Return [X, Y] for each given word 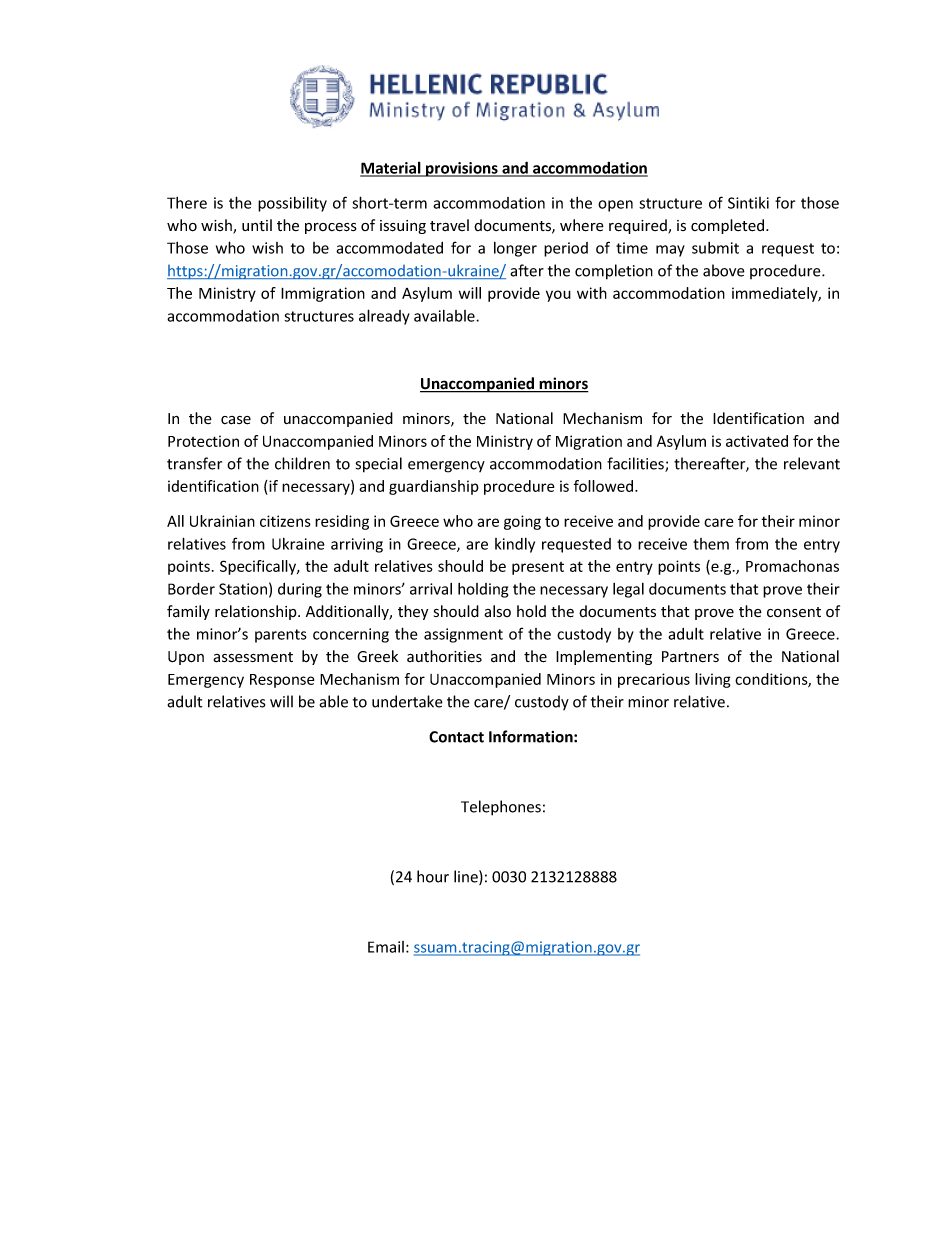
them [711, 544]
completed [729, 226]
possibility [292, 204]
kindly [515, 545]
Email [386, 947]
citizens [285, 521]
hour [433, 876]
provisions [462, 169]
